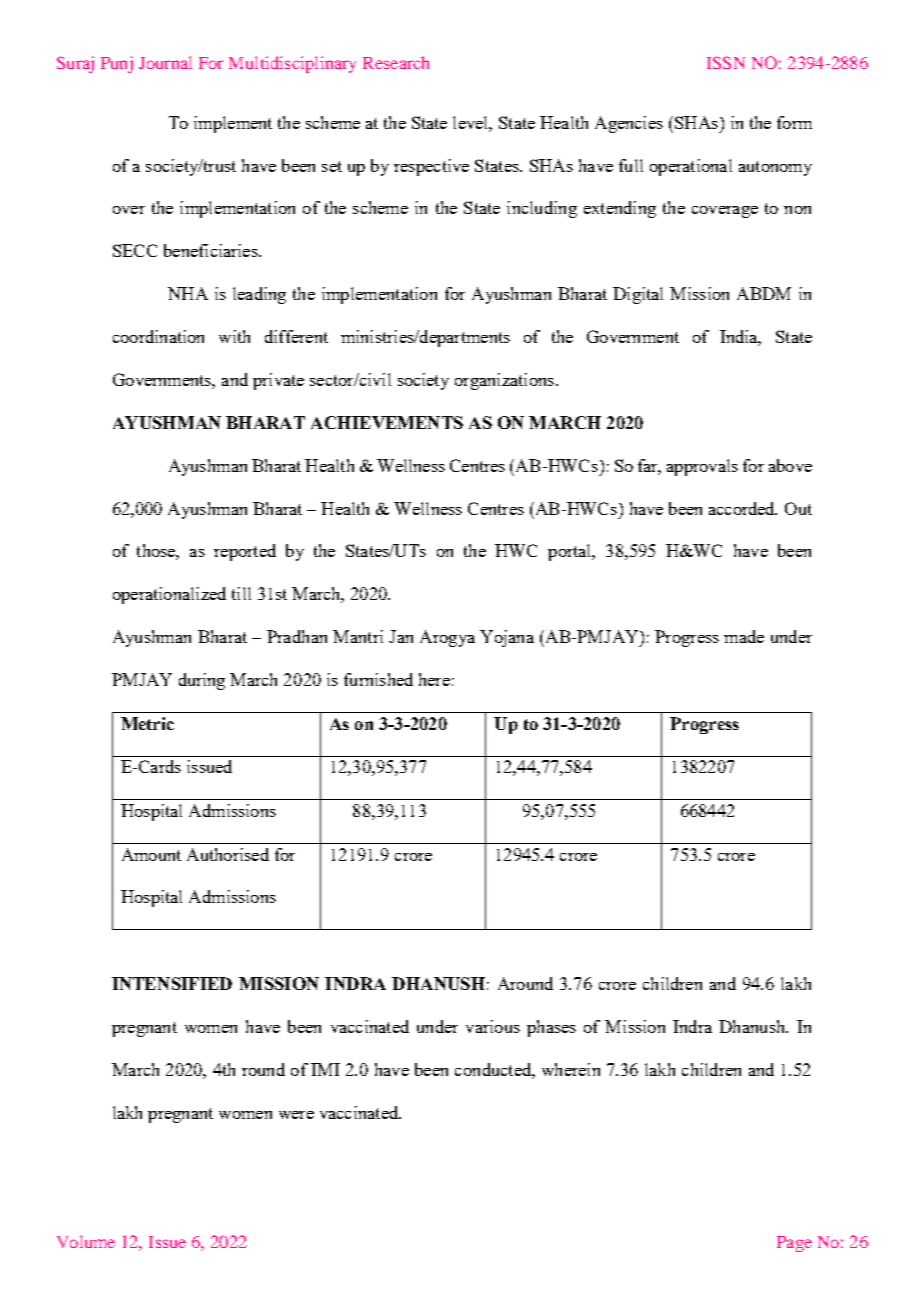 Image resolution: width=924 pixels, height=1308 pixels. Describe the element at coordinates (396, 62) in the screenshot. I see `Research` at that location.
